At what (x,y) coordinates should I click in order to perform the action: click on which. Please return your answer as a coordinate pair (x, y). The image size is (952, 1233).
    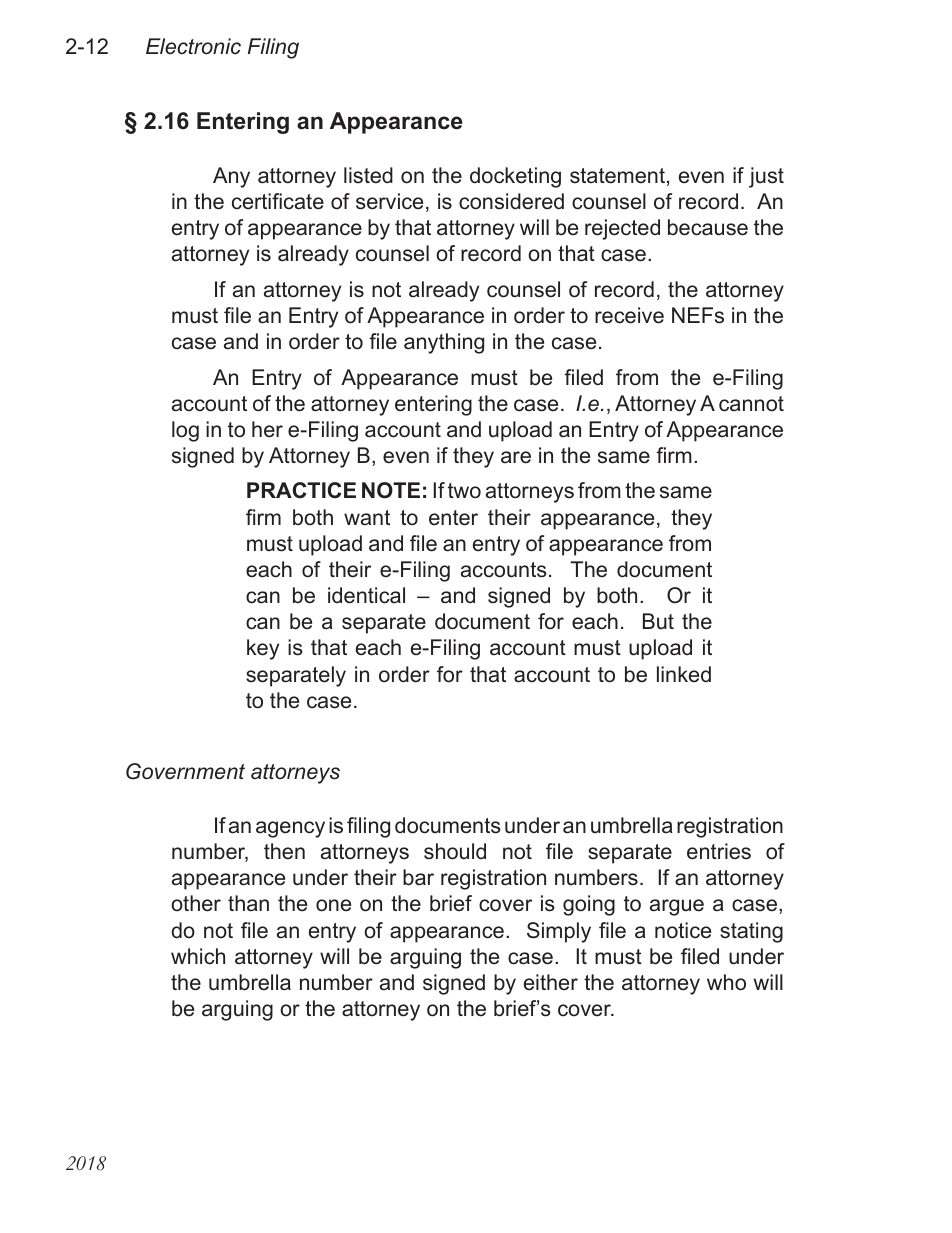
    Looking at the image, I should click on (198, 956).
